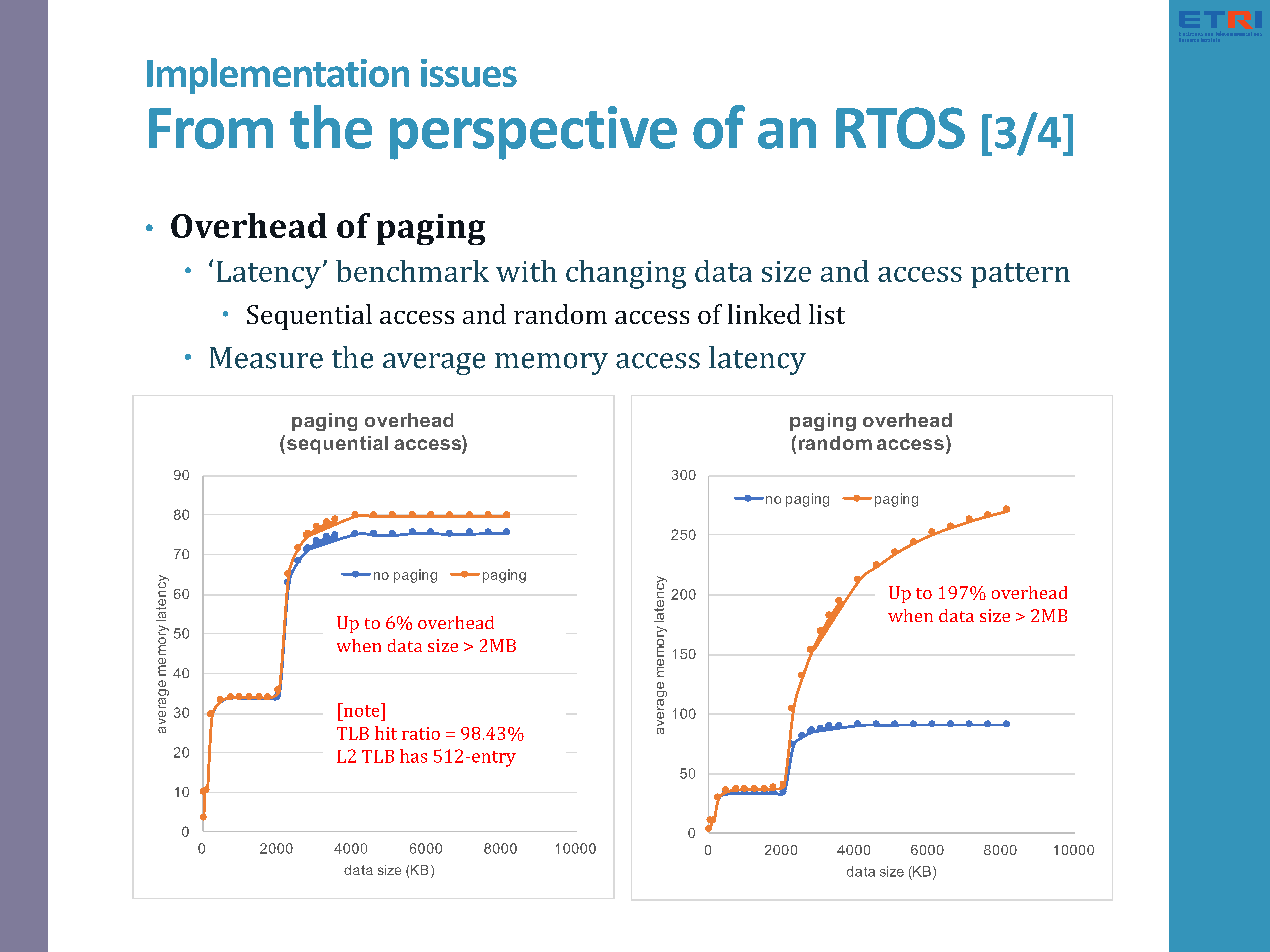 The image size is (1270, 952). Describe the element at coordinates (361, 710) in the screenshot. I see `note` at that location.
